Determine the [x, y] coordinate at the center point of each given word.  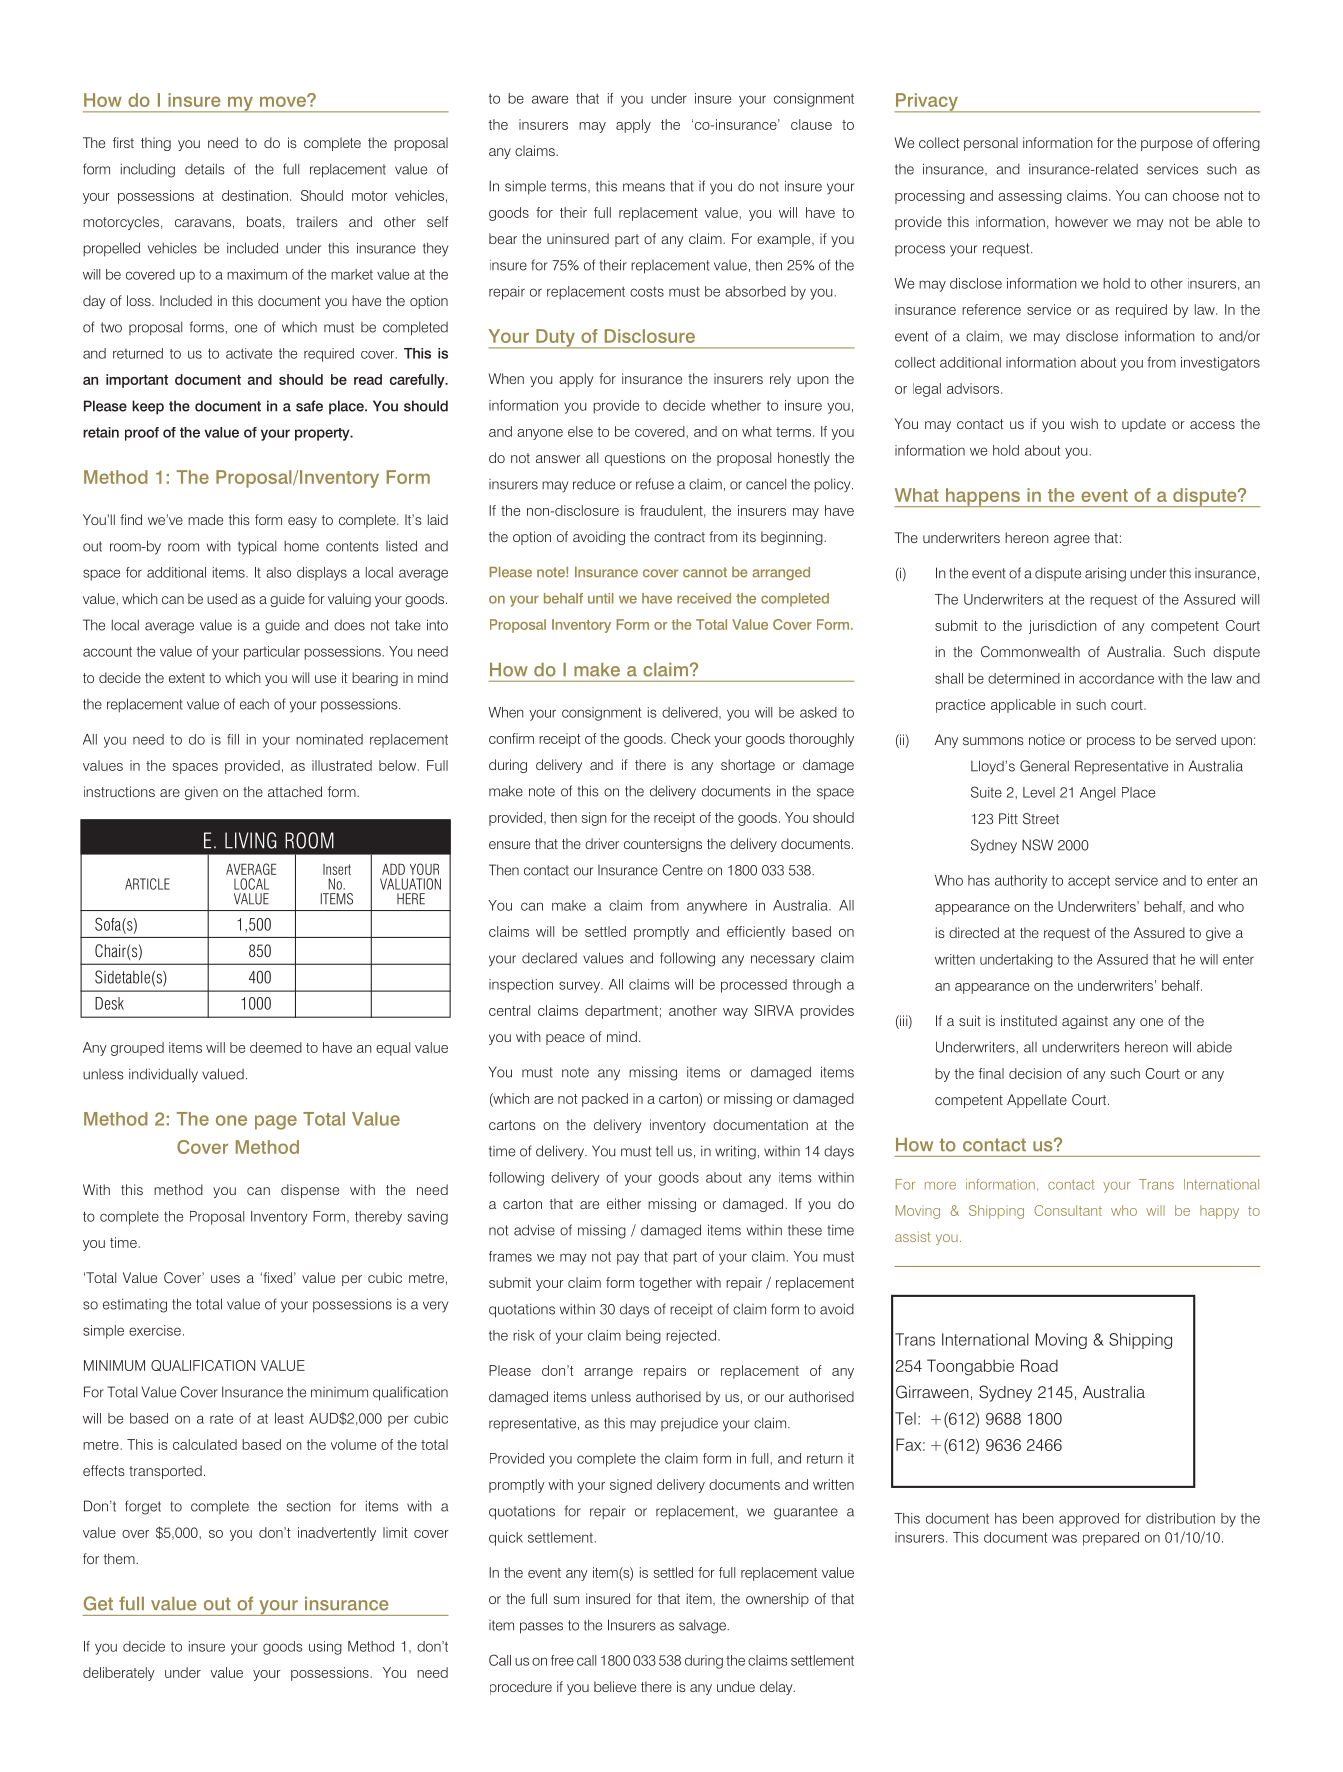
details [205, 169]
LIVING [250, 840]
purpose [1167, 145]
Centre [682, 870]
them [120, 1558]
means [644, 187]
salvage [703, 1626]
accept [1089, 882]
